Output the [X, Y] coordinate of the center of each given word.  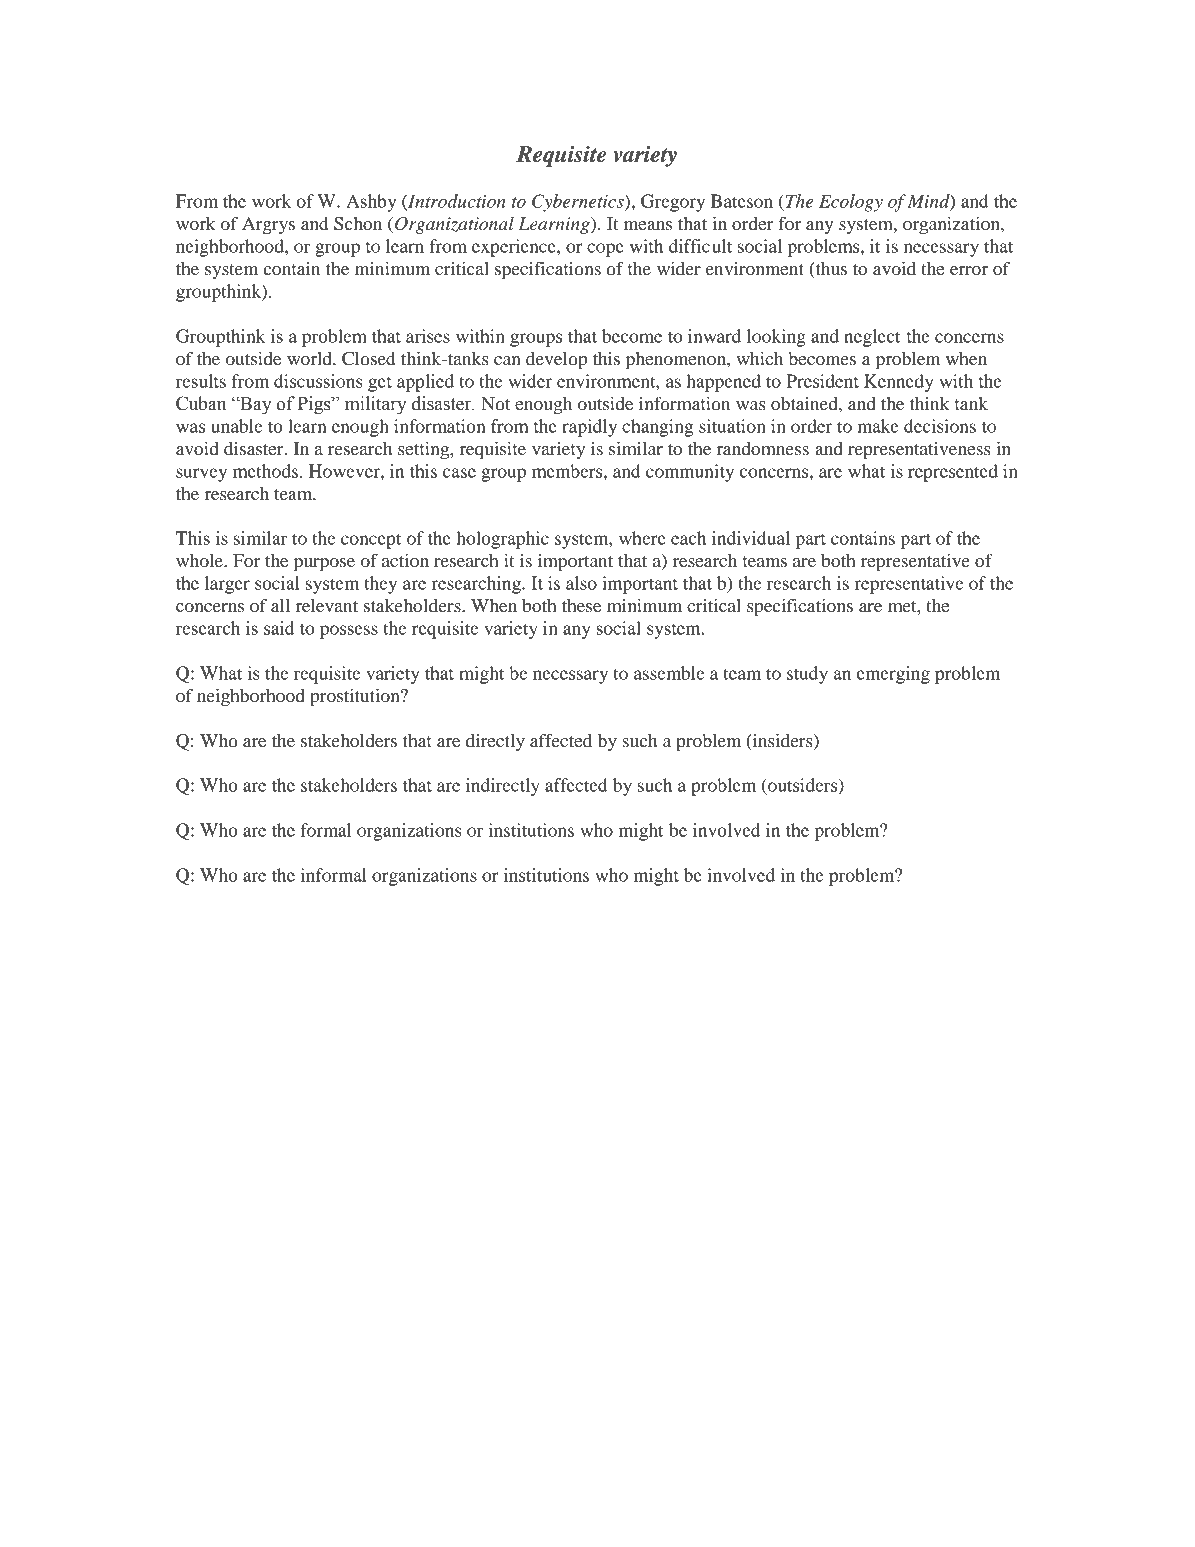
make [878, 426]
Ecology [851, 203]
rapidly [589, 428]
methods [265, 471]
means [648, 225]
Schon [358, 224]
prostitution [356, 697]
